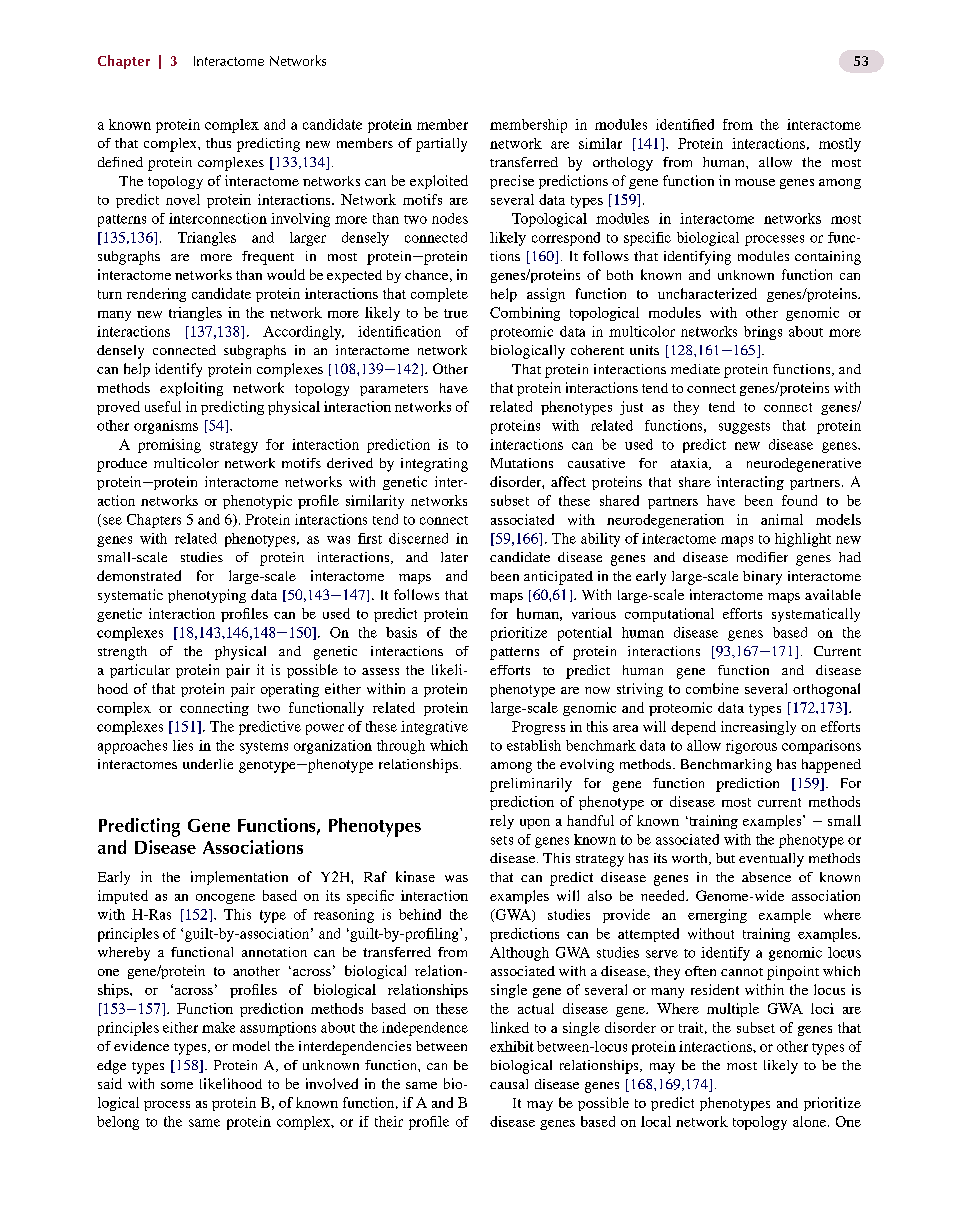  I want to click on partially, so click(441, 145).
